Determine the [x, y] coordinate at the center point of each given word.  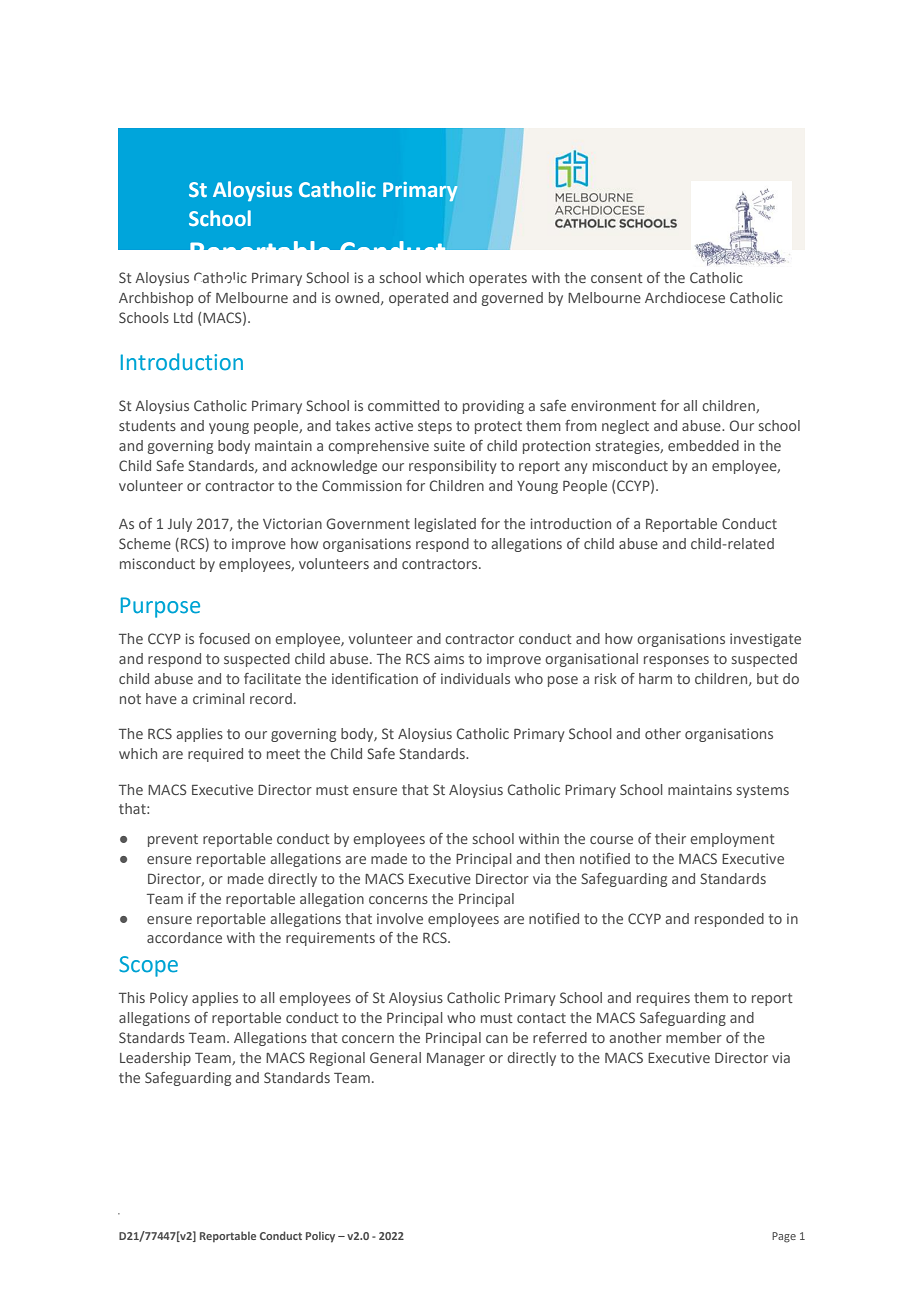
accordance [184, 937]
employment [732, 840]
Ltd [183, 317]
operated [418, 299]
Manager [456, 1059]
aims [449, 658]
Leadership [155, 1059]
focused [224, 638]
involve [400, 918]
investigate [765, 640]
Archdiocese [685, 297]
